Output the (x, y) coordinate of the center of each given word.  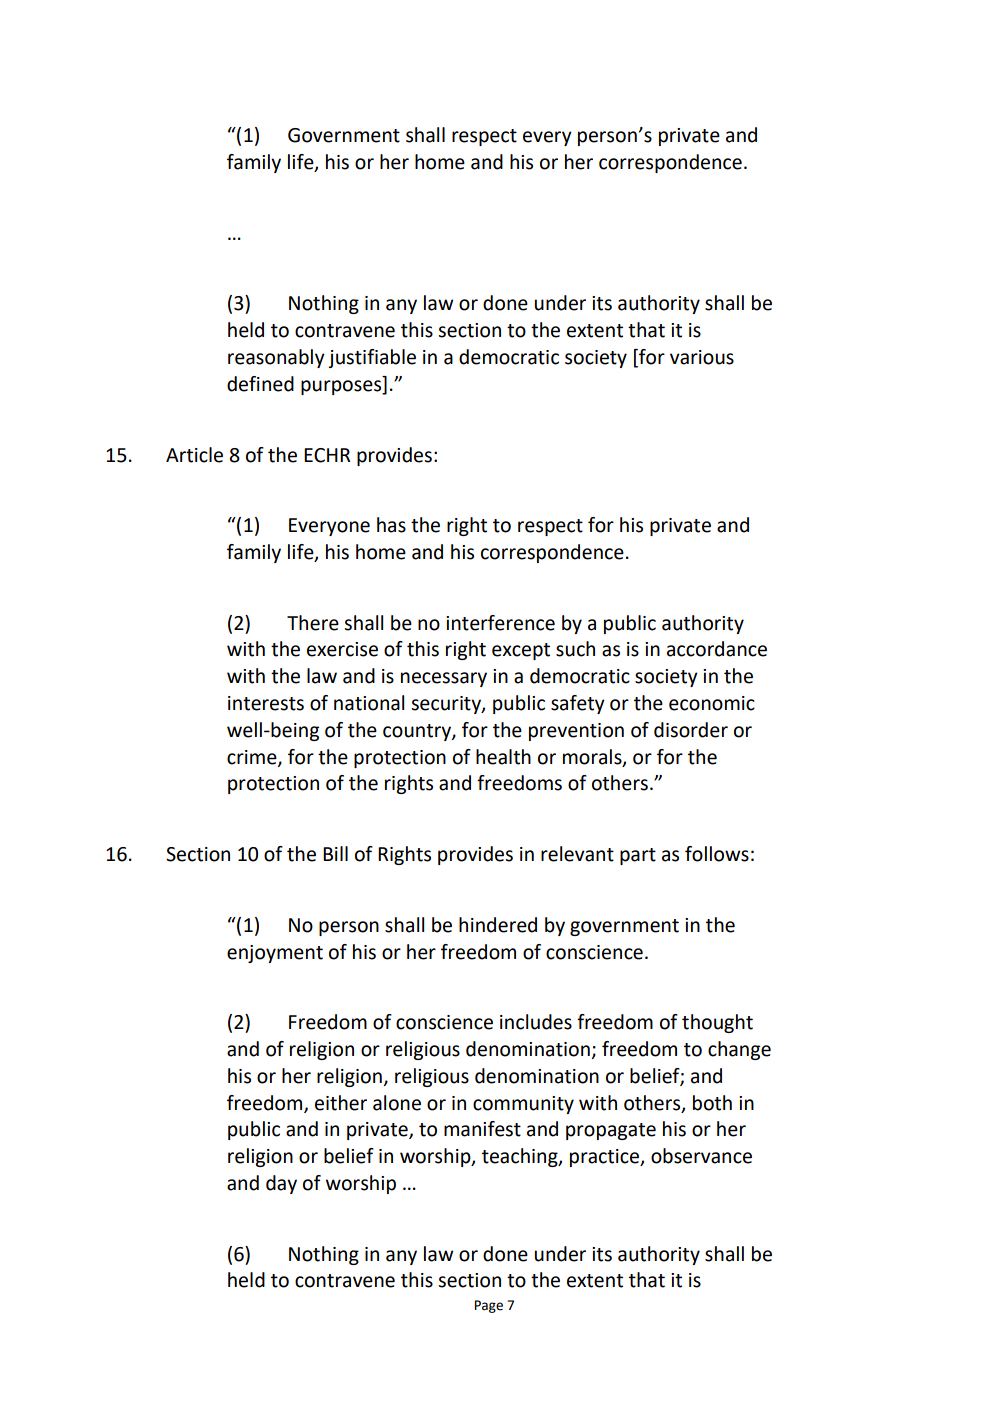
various (702, 357)
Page (489, 1306)
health (503, 757)
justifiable (372, 358)
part (638, 856)
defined (260, 384)
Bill (335, 853)
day (281, 1184)
